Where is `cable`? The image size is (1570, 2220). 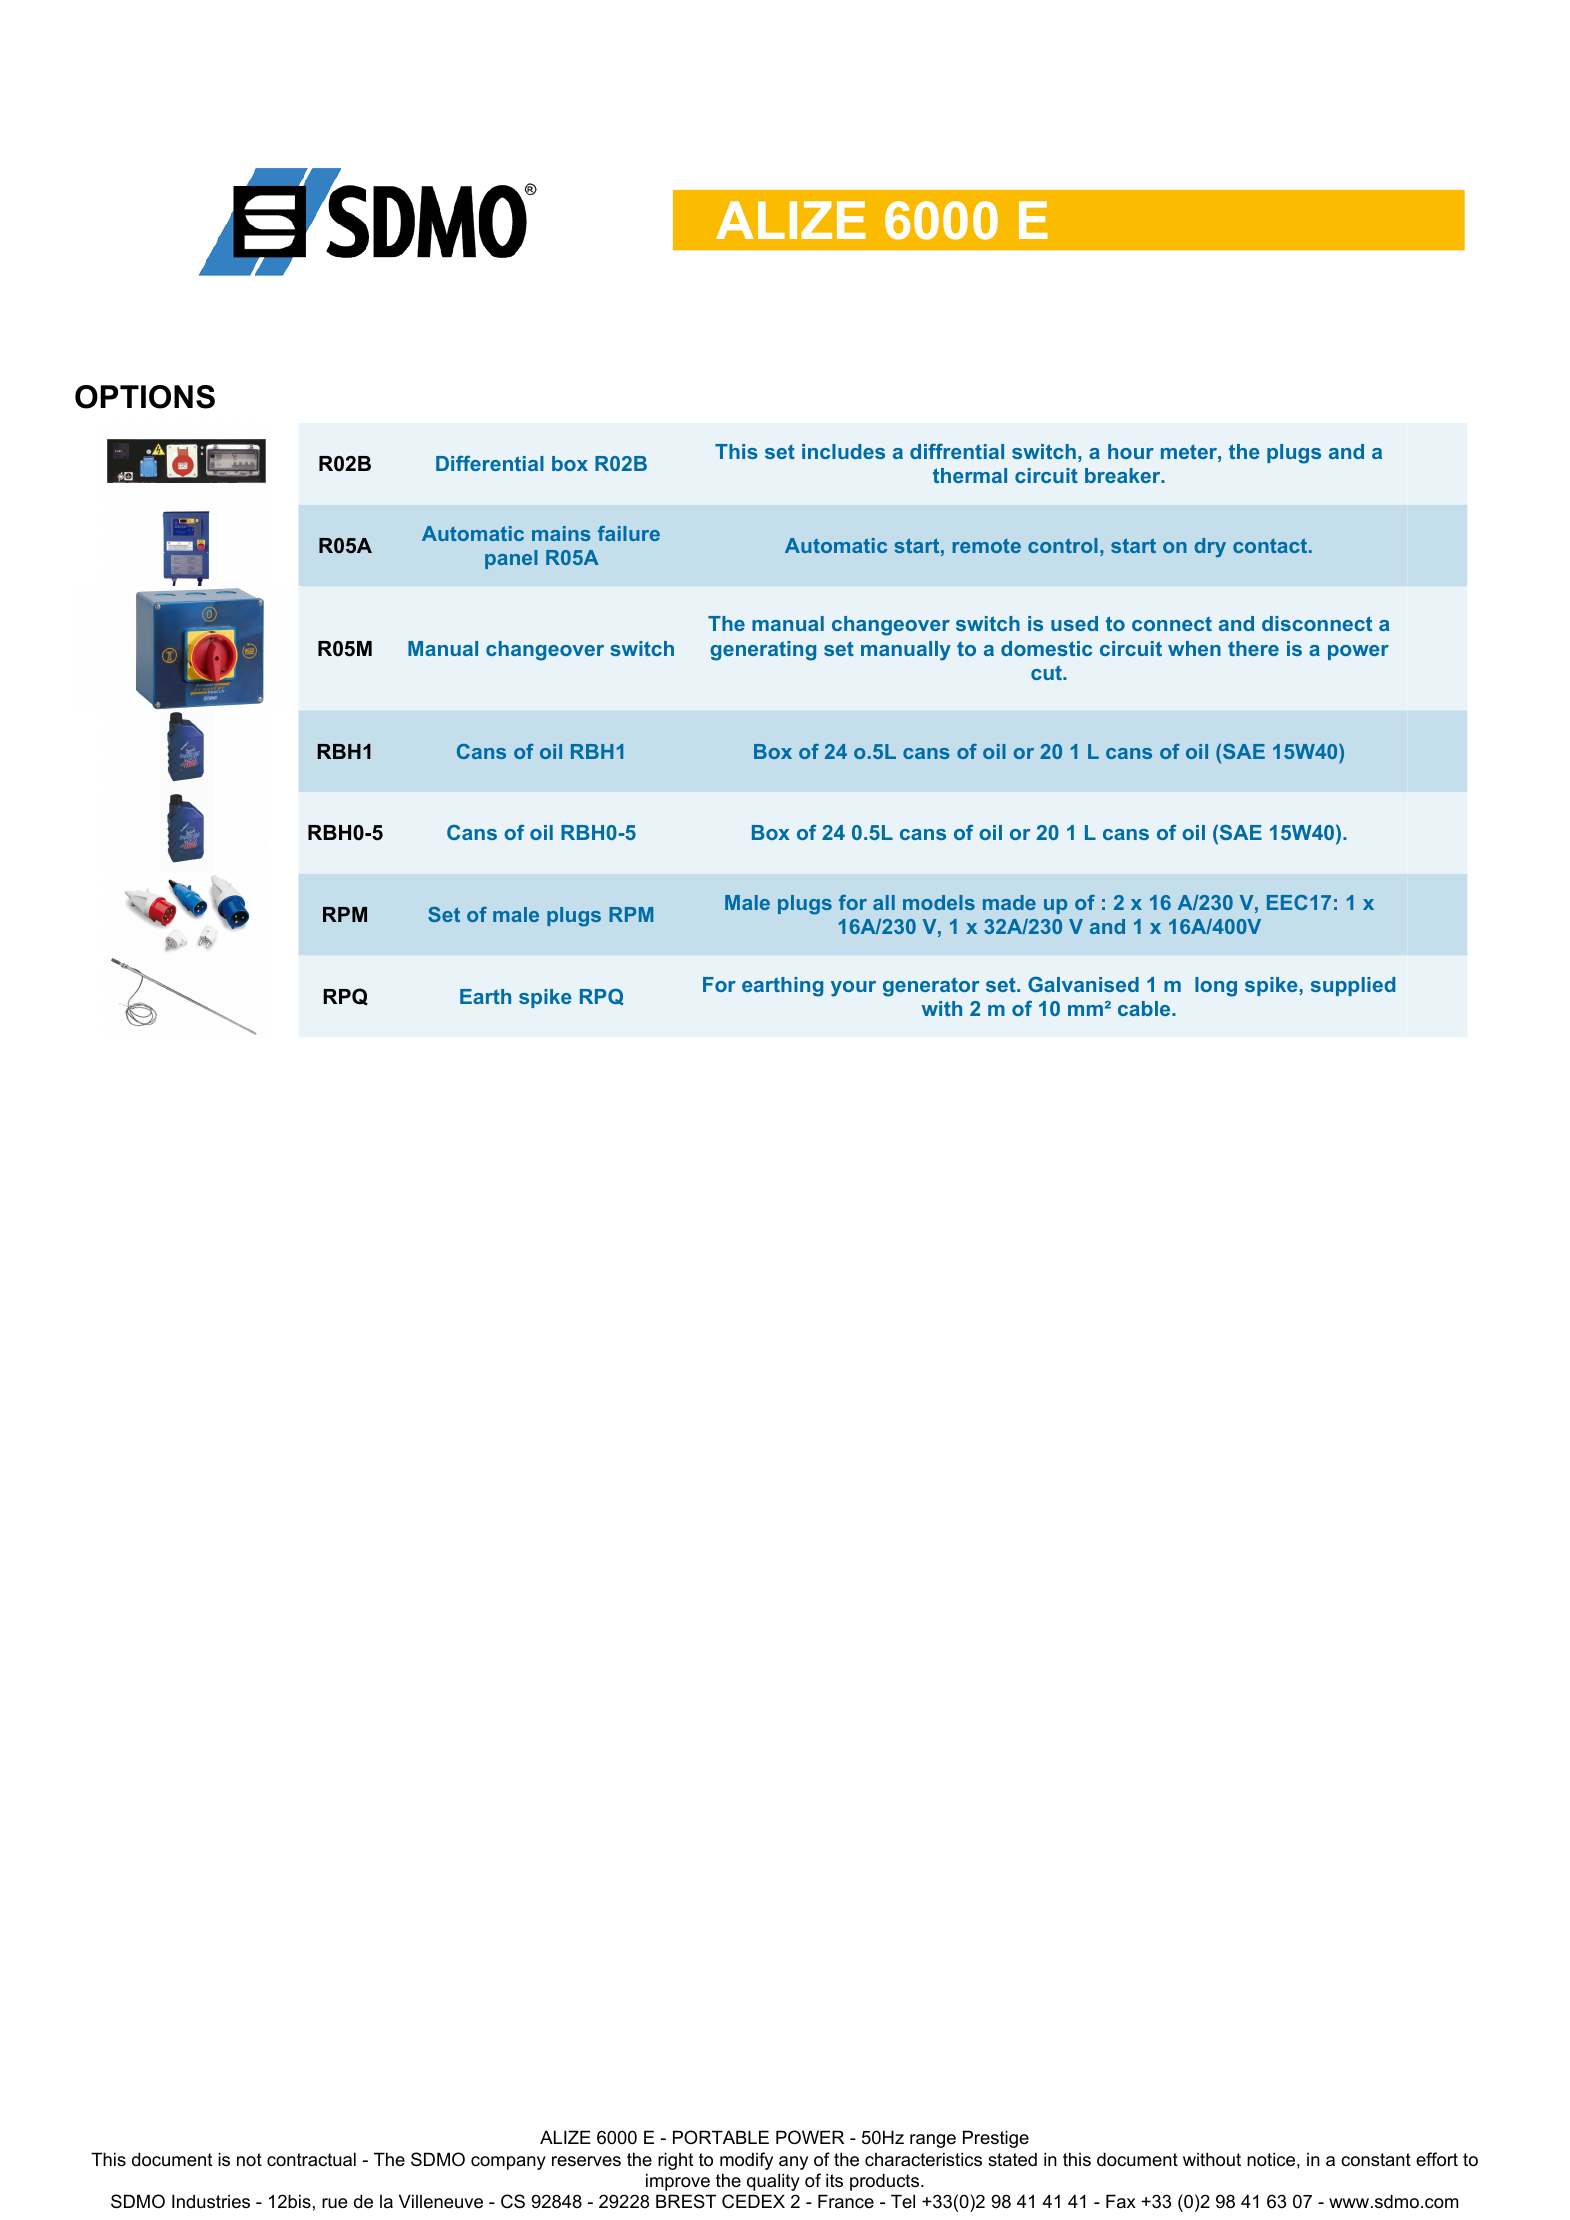
cable is located at coordinates (1145, 1008).
